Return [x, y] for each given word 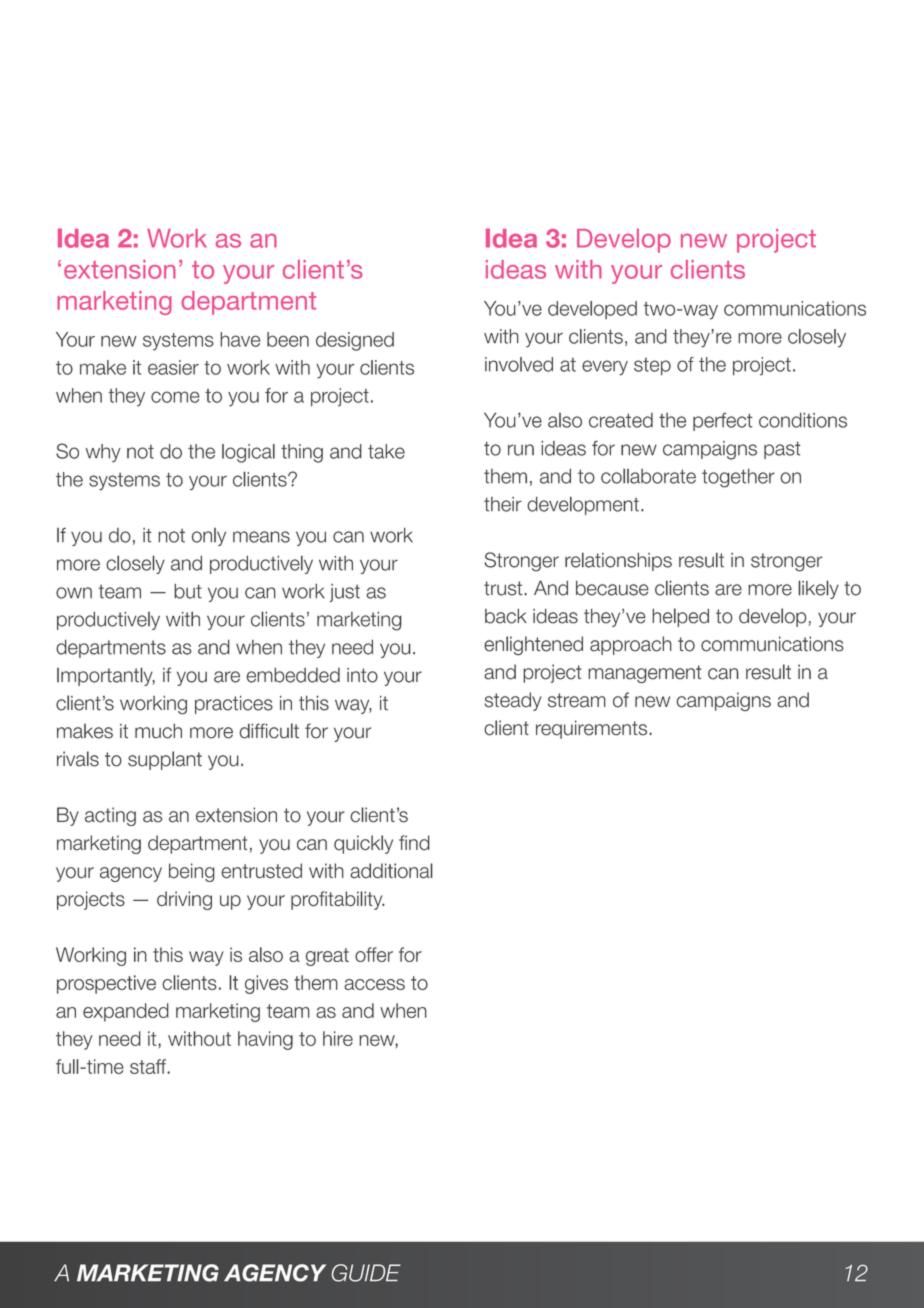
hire [338, 1038]
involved [519, 364]
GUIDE [366, 1273]
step [652, 366]
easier [173, 367]
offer [374, 954]
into [362, 675]
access [374, 984]
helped [680, 617]
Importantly [106, 676]
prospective [106, 984]
